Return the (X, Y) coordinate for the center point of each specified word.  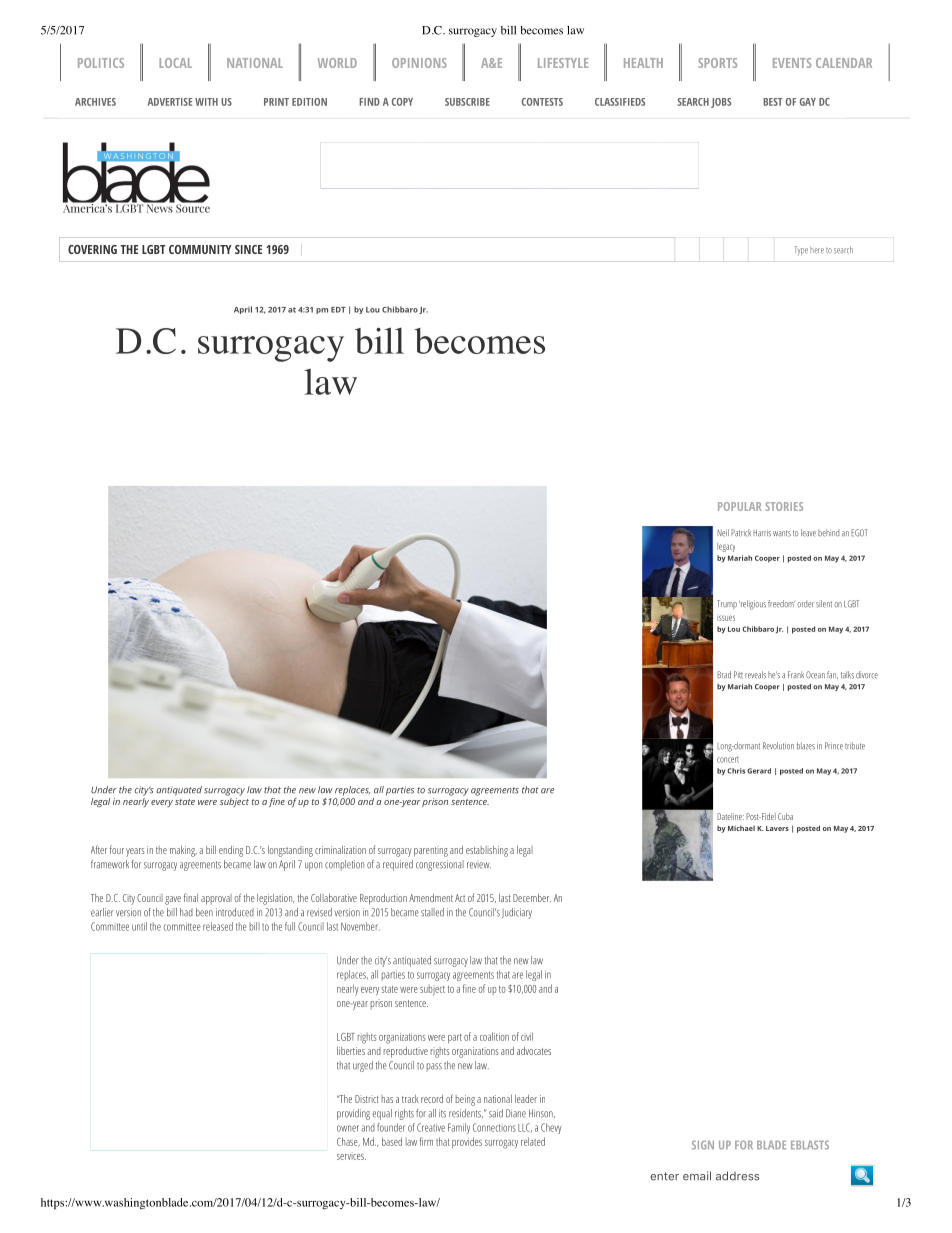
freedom (781, 604)
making (183, 851)
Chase (348, 1142)
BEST (773, 102)
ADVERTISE (170, 102)
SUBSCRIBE (467, 102)
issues (726, 617)
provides (467, 1142)
